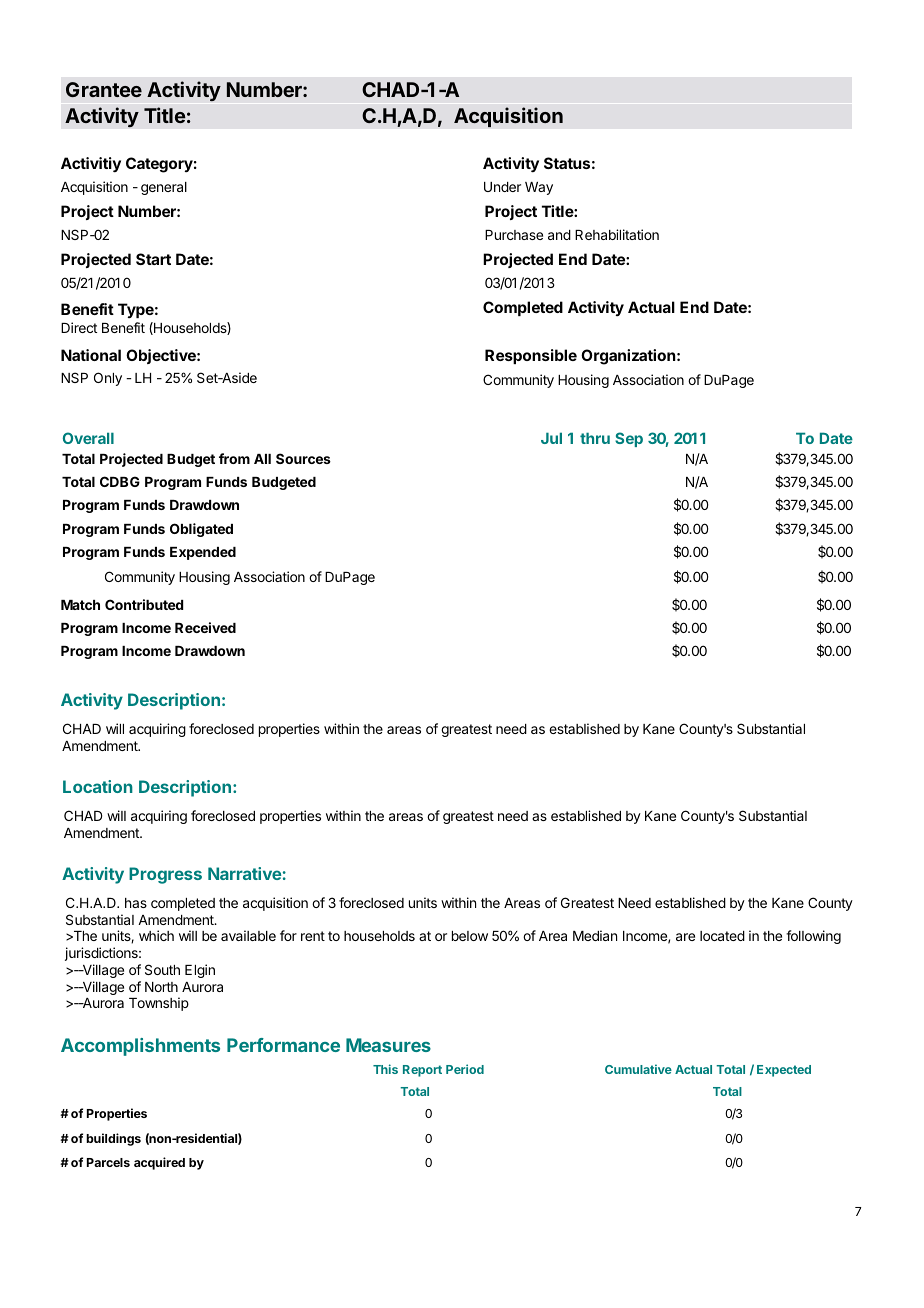  What do you see at coordinates (629, 439) in the screenshot?
I see `Sep` at bounding box center [629, 439].
